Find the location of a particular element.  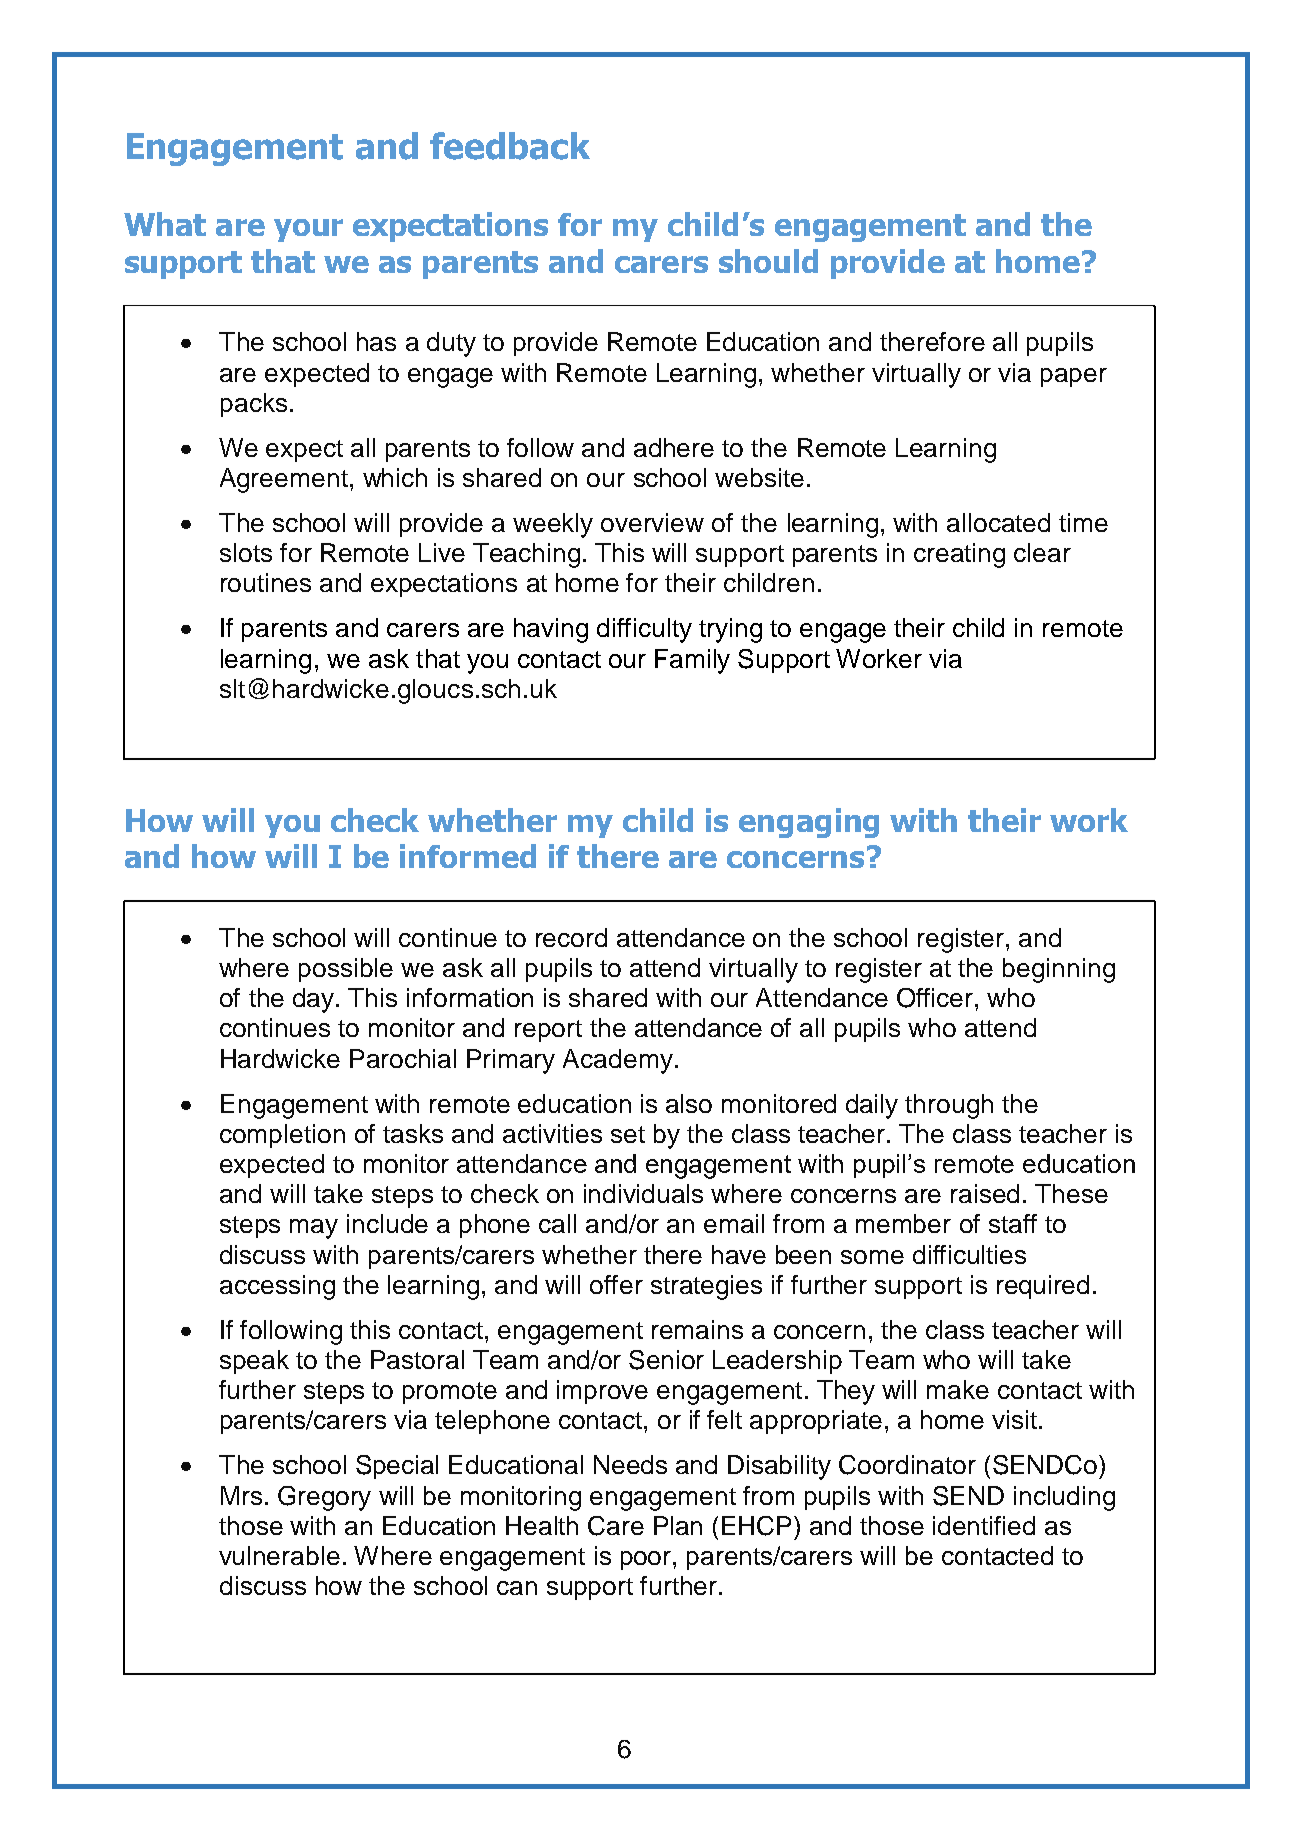

your is located at coordinates (308, 230).
